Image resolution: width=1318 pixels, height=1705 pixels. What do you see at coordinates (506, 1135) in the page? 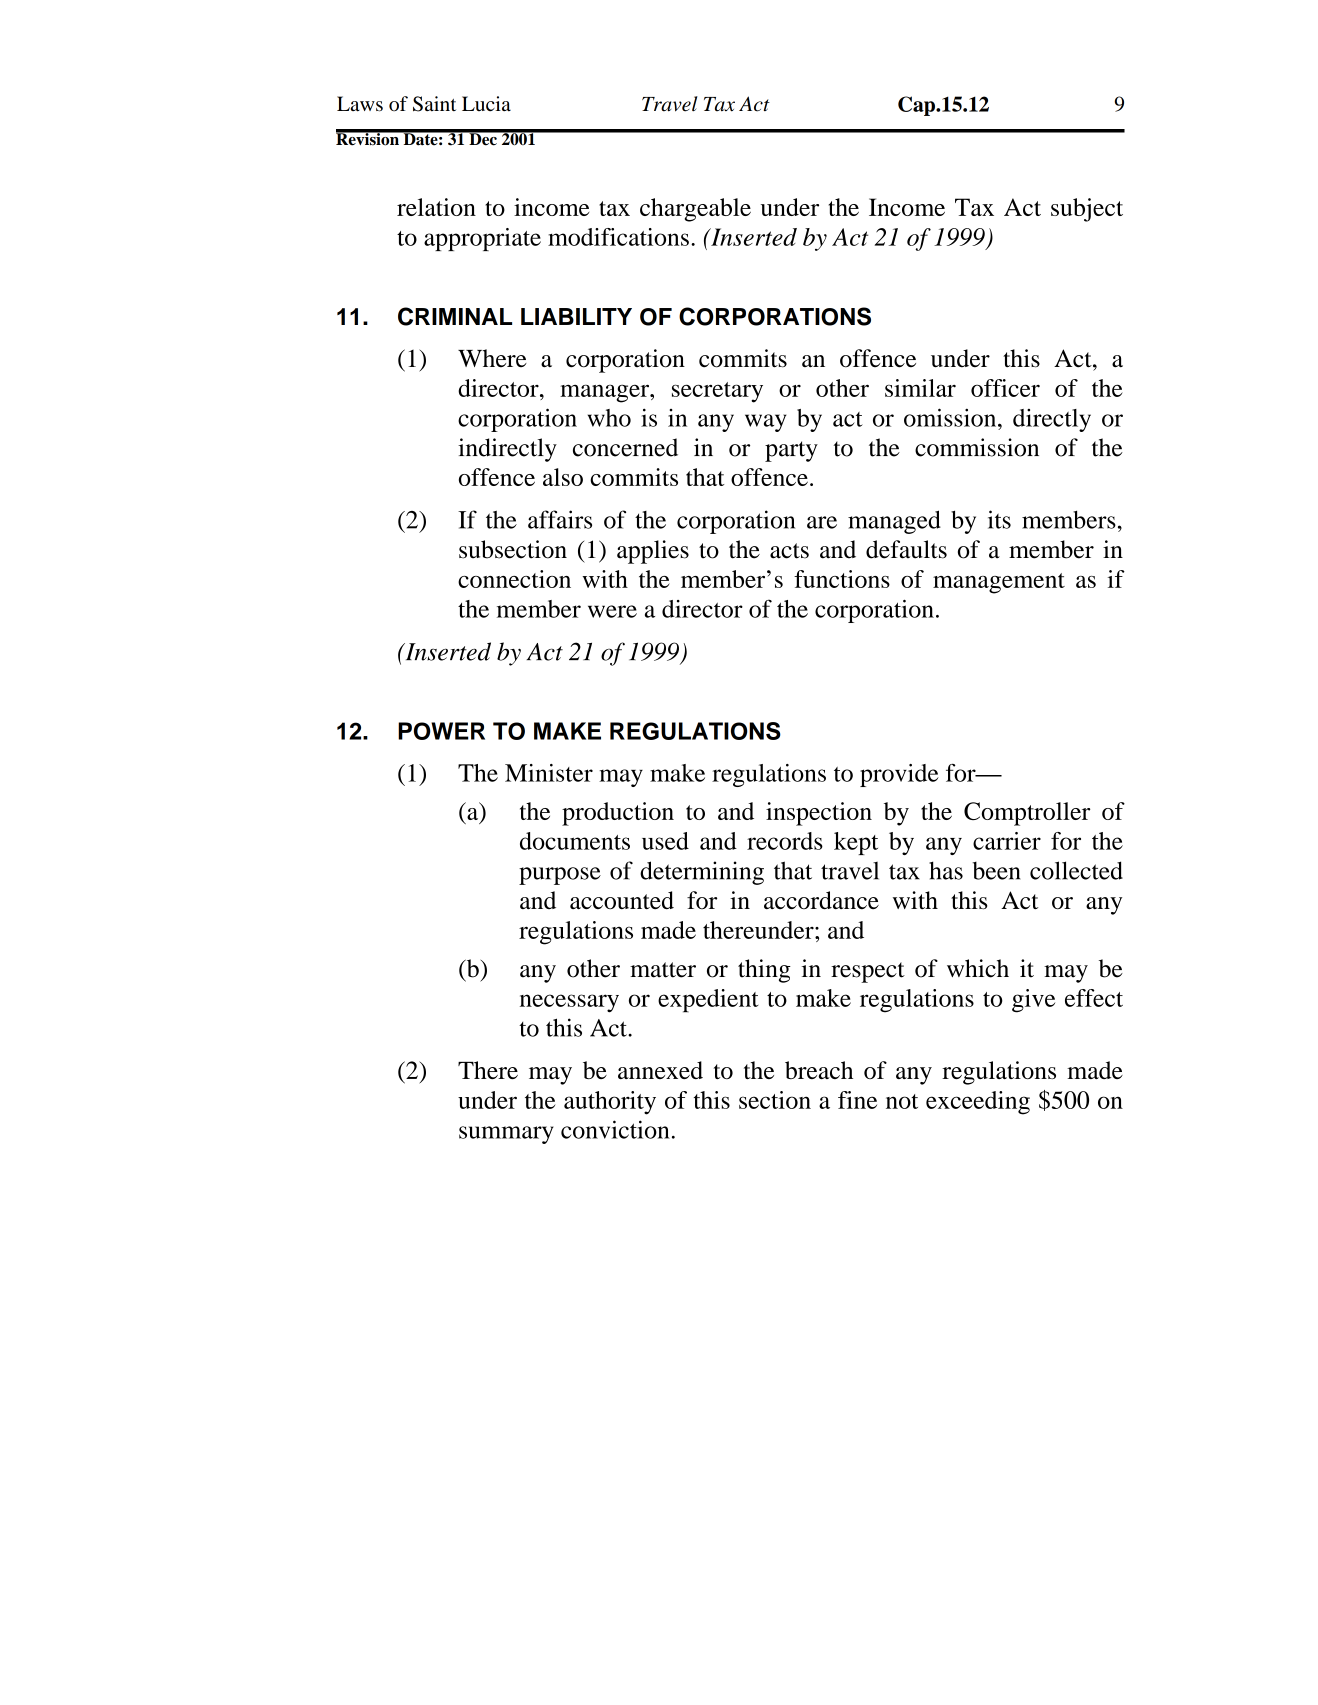
I see `summary` at bounding box center [506, 1135].
